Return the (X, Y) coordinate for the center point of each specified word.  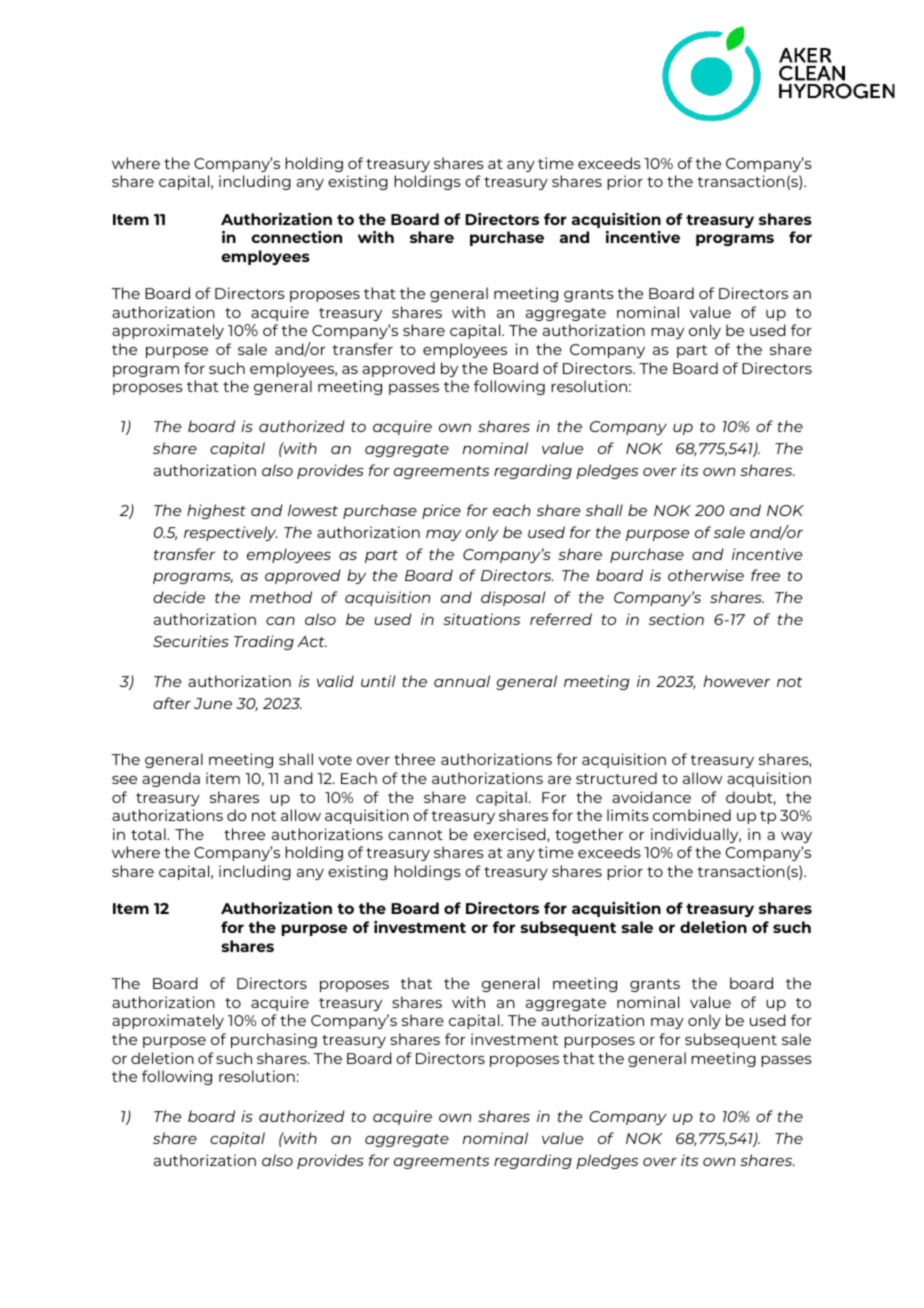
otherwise (706, 575)
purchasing (274, 1040)
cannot (415, 835)
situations (481, 619)
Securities (191, 641)
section (676, 619)
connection (296, 237)
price (441, 511)
